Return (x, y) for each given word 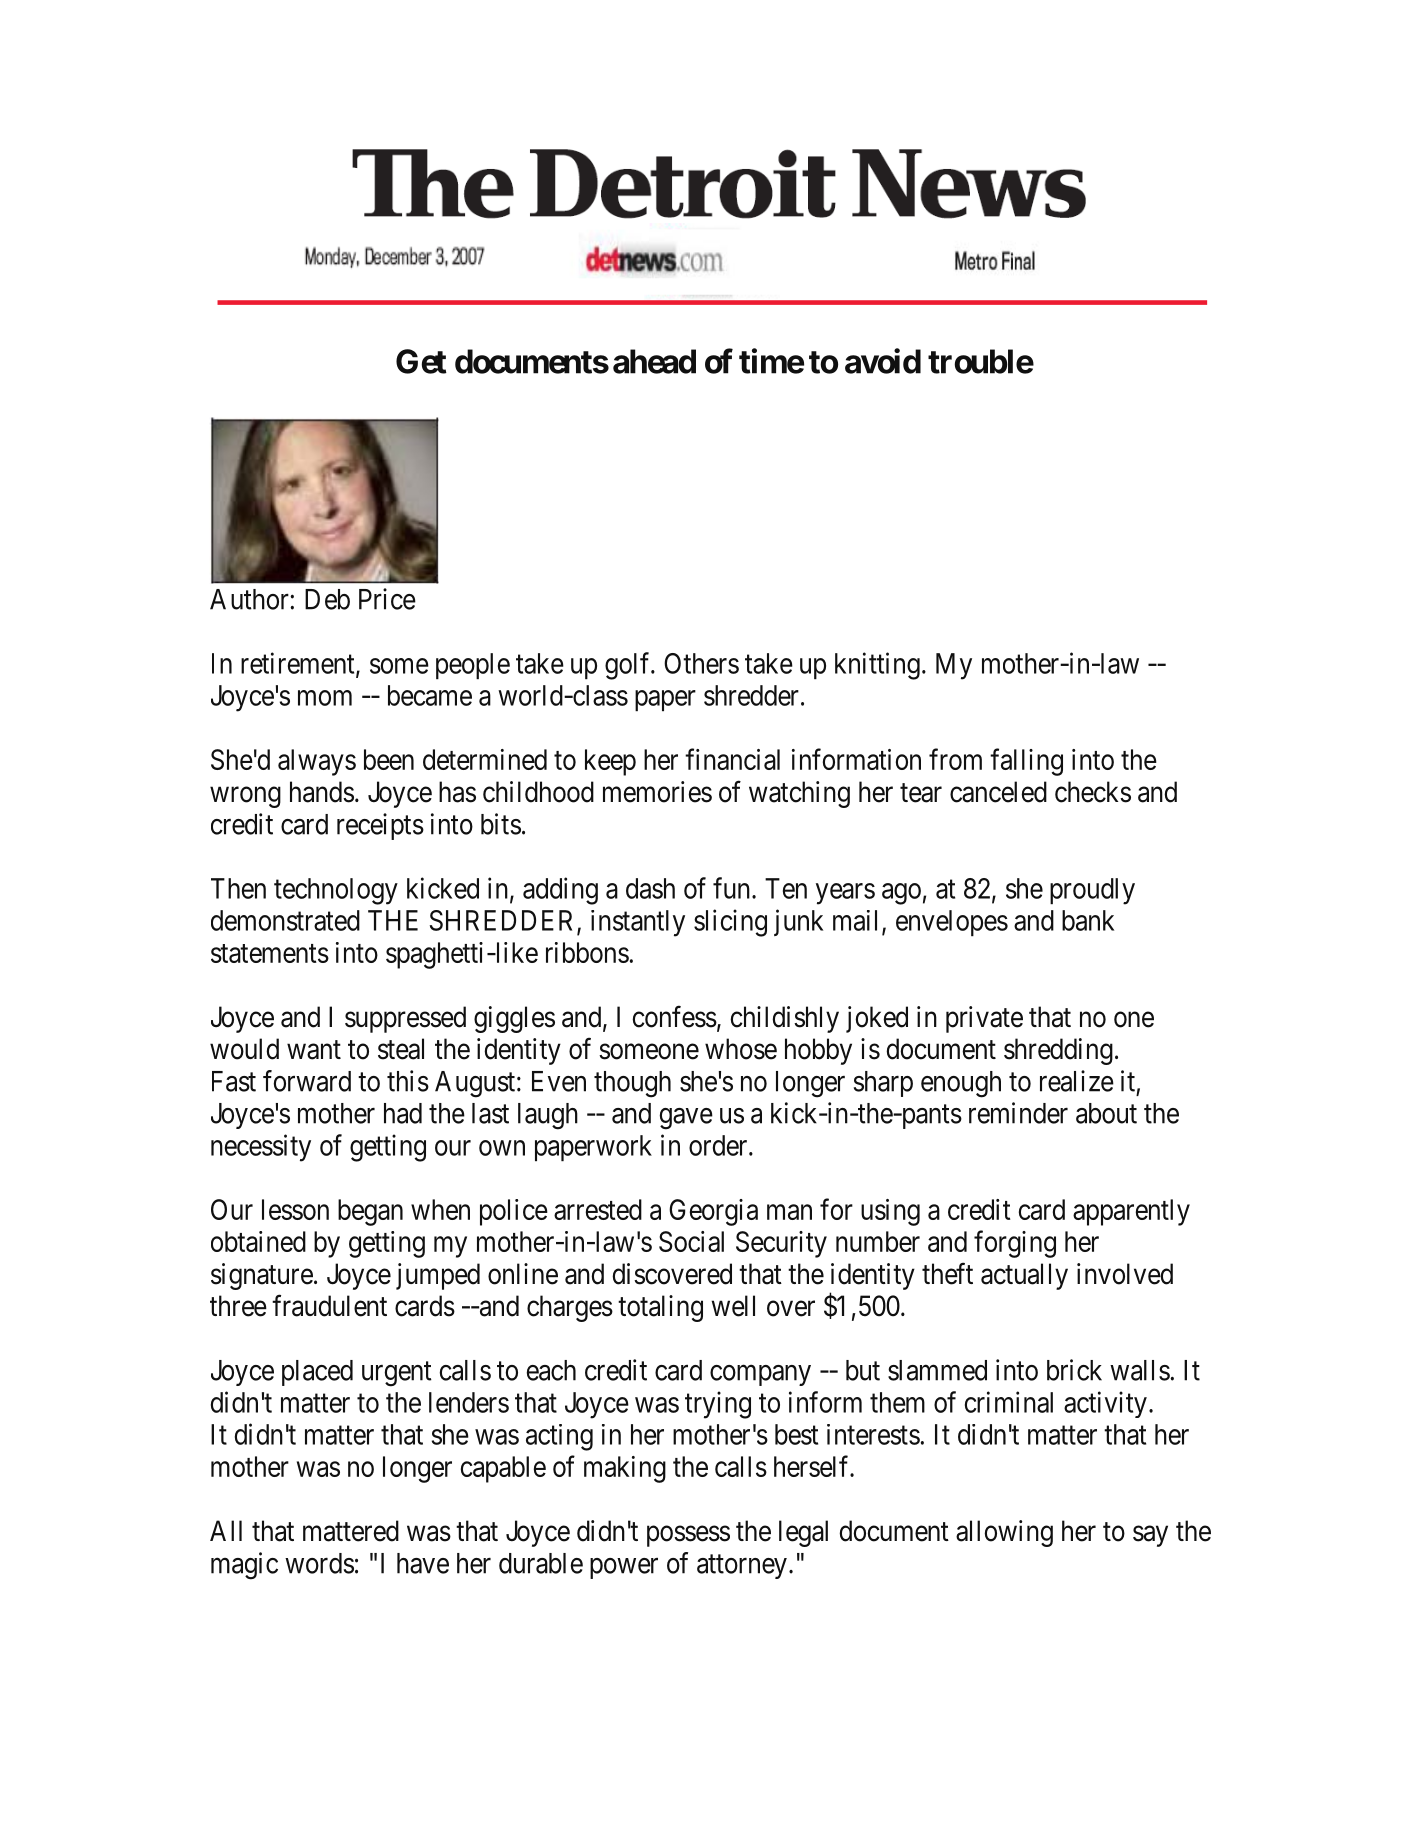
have (423, 1563)
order (719, 1145)
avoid (883, 361)
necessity (261, 1148)
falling (1026, 762)
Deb (327, 599)
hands (322, 792)
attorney (742, 1566)
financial (732, 759)
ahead (654, 361)
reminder (1018, 1113)
